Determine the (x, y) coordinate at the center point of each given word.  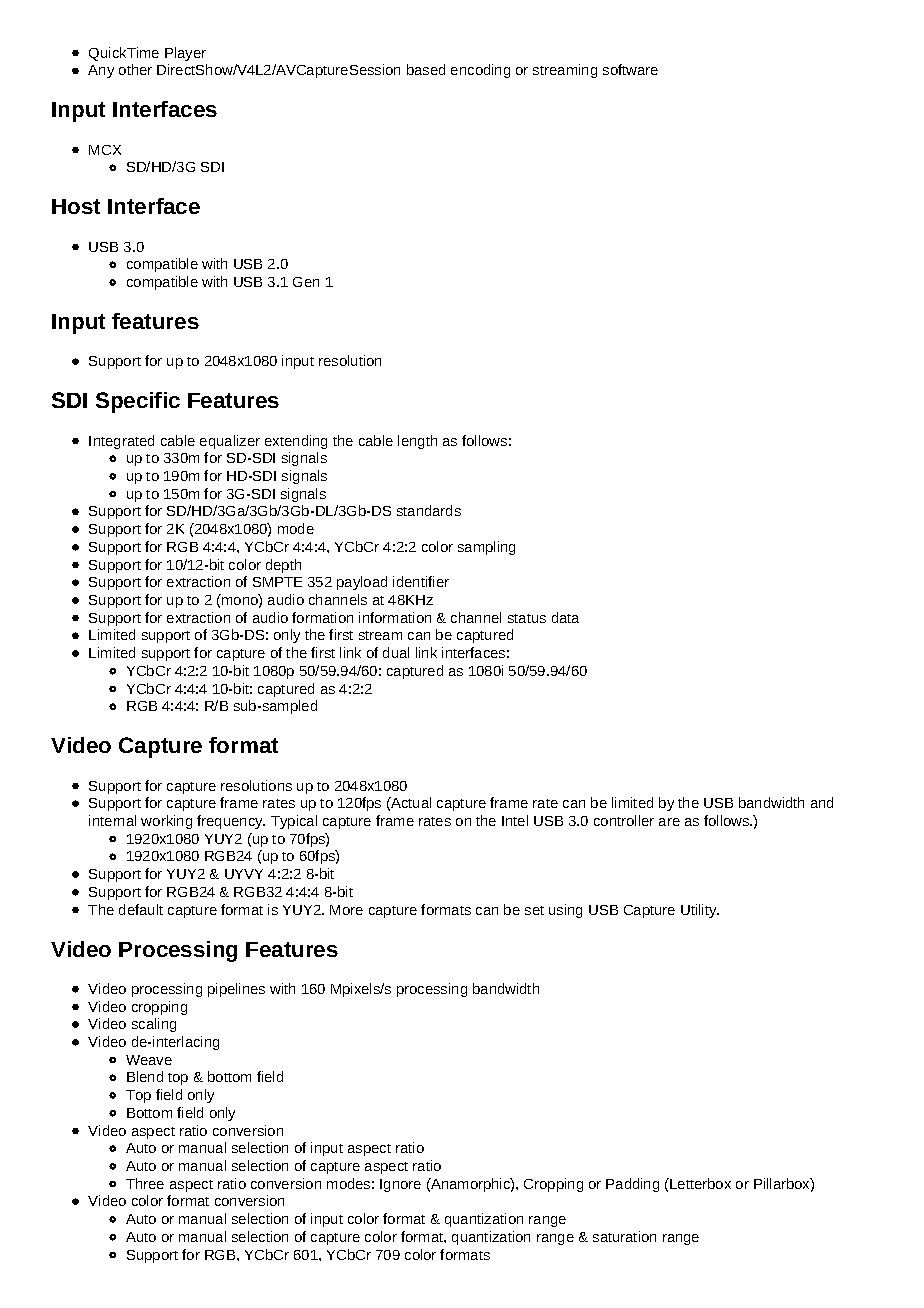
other (135, 69)
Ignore (400, 1185)
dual (396, 652)
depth (283, 566)
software (630, 69)
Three (145, 1183)
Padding (632, 1185)
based (426, 69)
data (565, 617)
